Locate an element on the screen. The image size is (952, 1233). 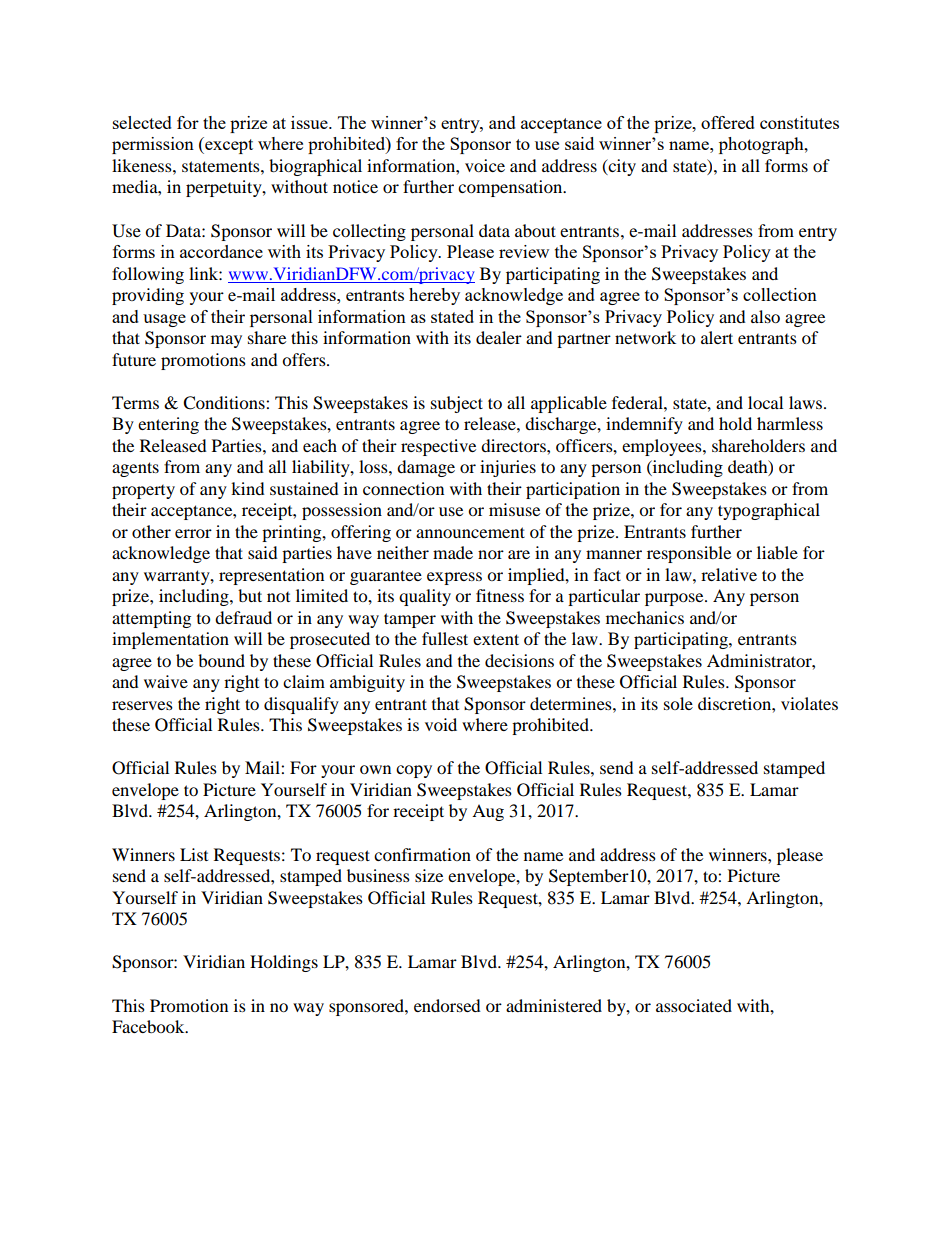
voice is located at coordinates (485, 165).
